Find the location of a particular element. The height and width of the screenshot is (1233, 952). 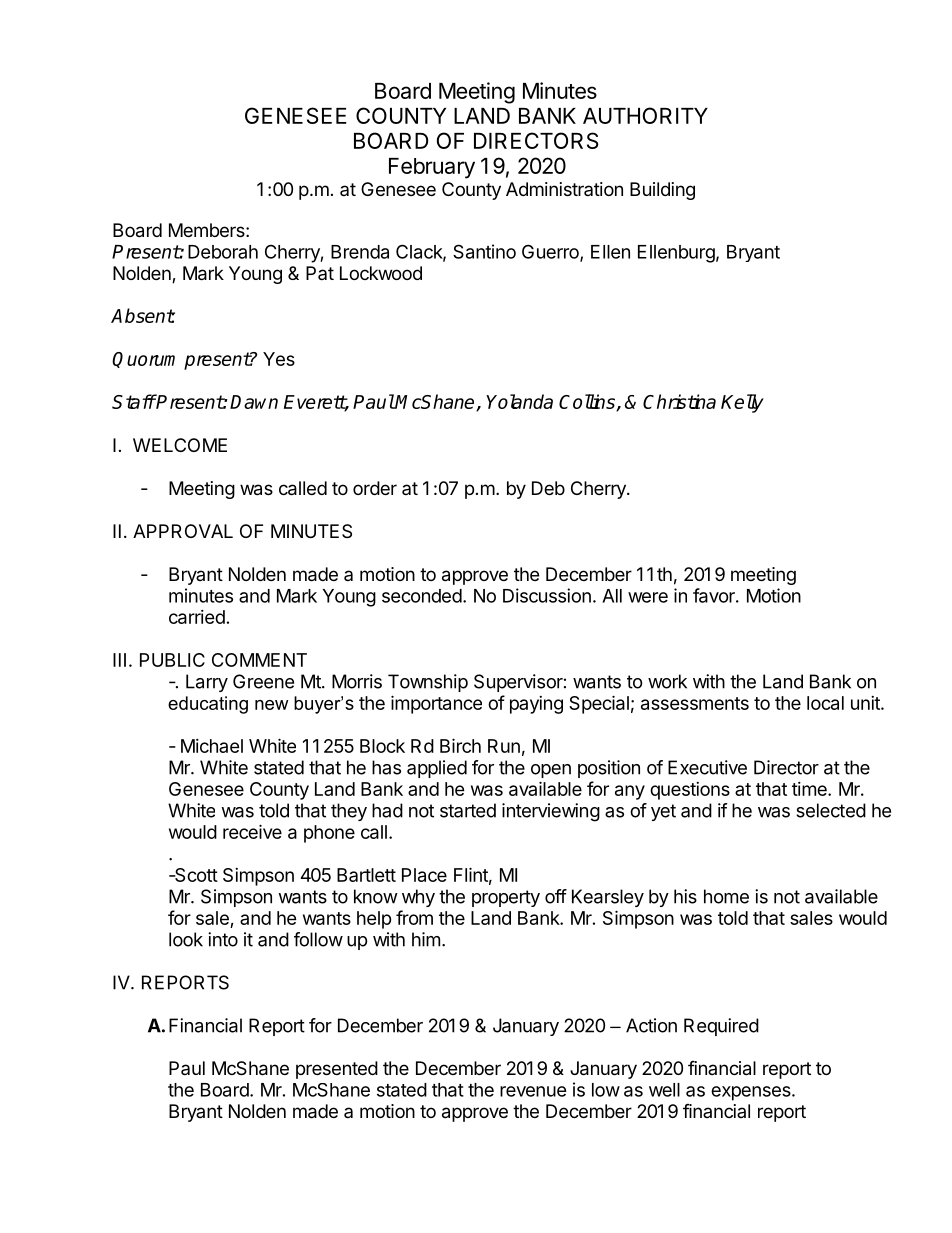

into is located at coordinates (223, 939).
